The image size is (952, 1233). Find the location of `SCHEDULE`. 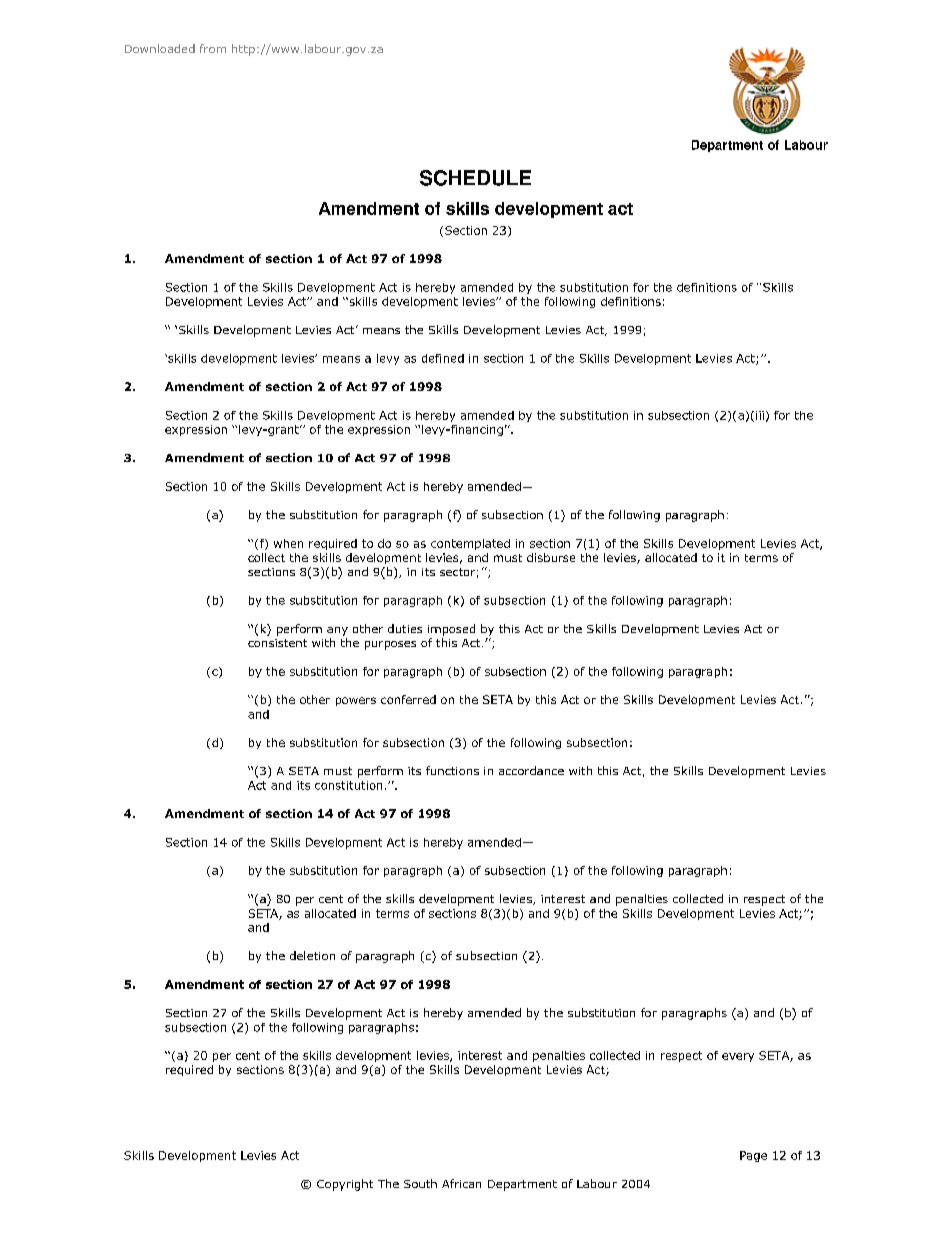

SCHEDULE is located at coordinates (475, 178).
